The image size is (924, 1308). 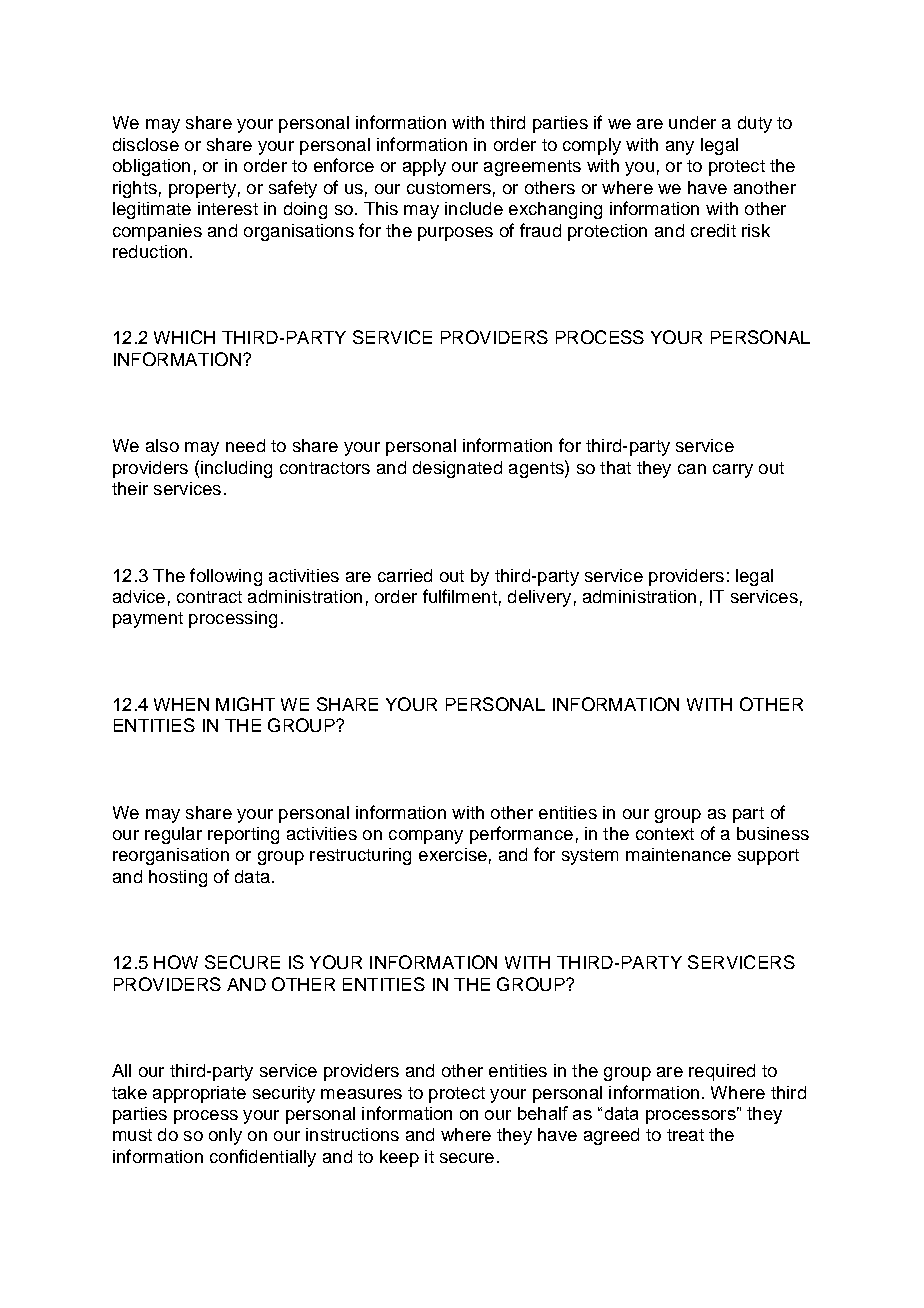 What do you see at coordinates (424, 167) in the screenshot?
I see `apply` at bounding box center [424, 167].
